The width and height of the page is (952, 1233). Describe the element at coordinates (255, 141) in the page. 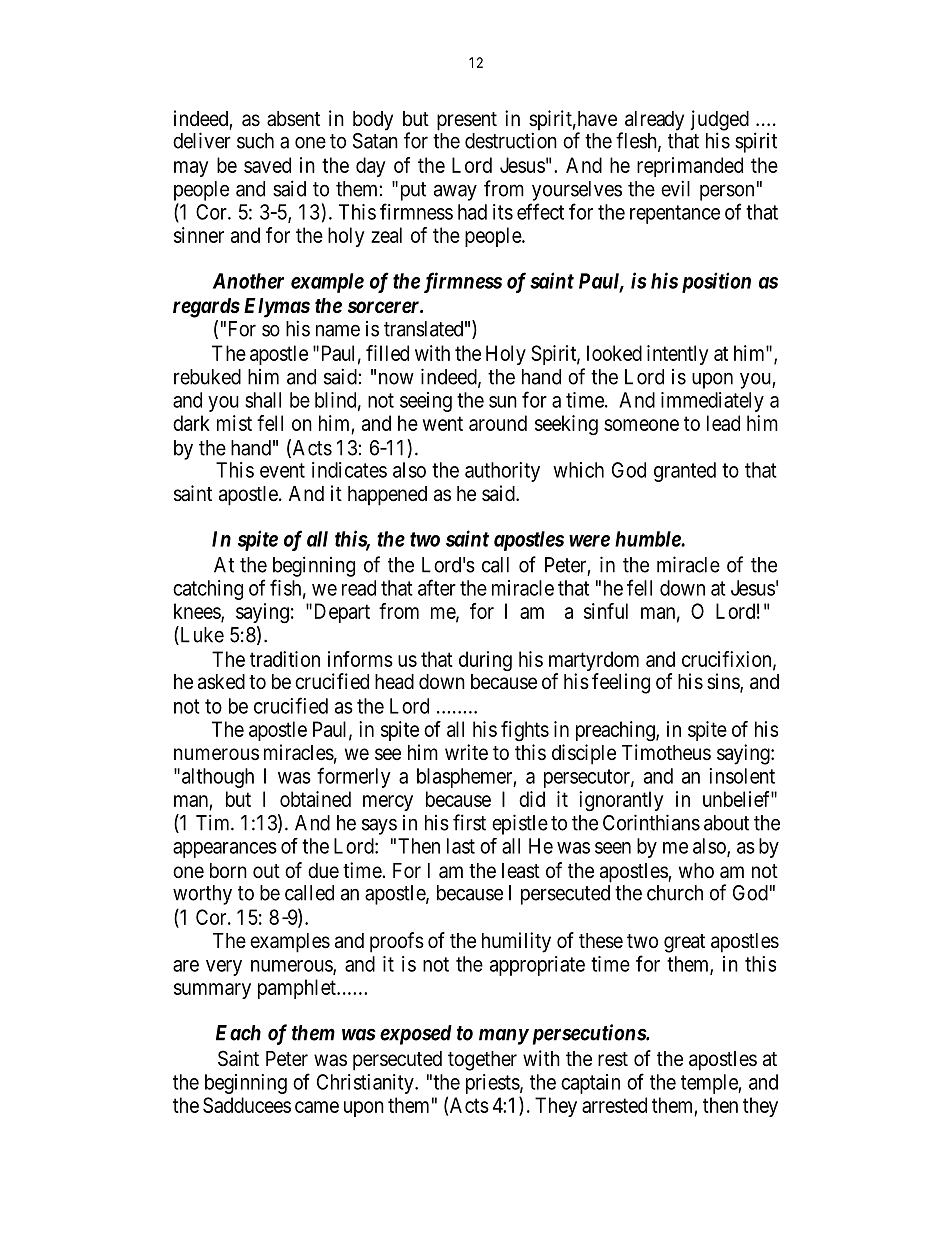

I see `such` at that location.
